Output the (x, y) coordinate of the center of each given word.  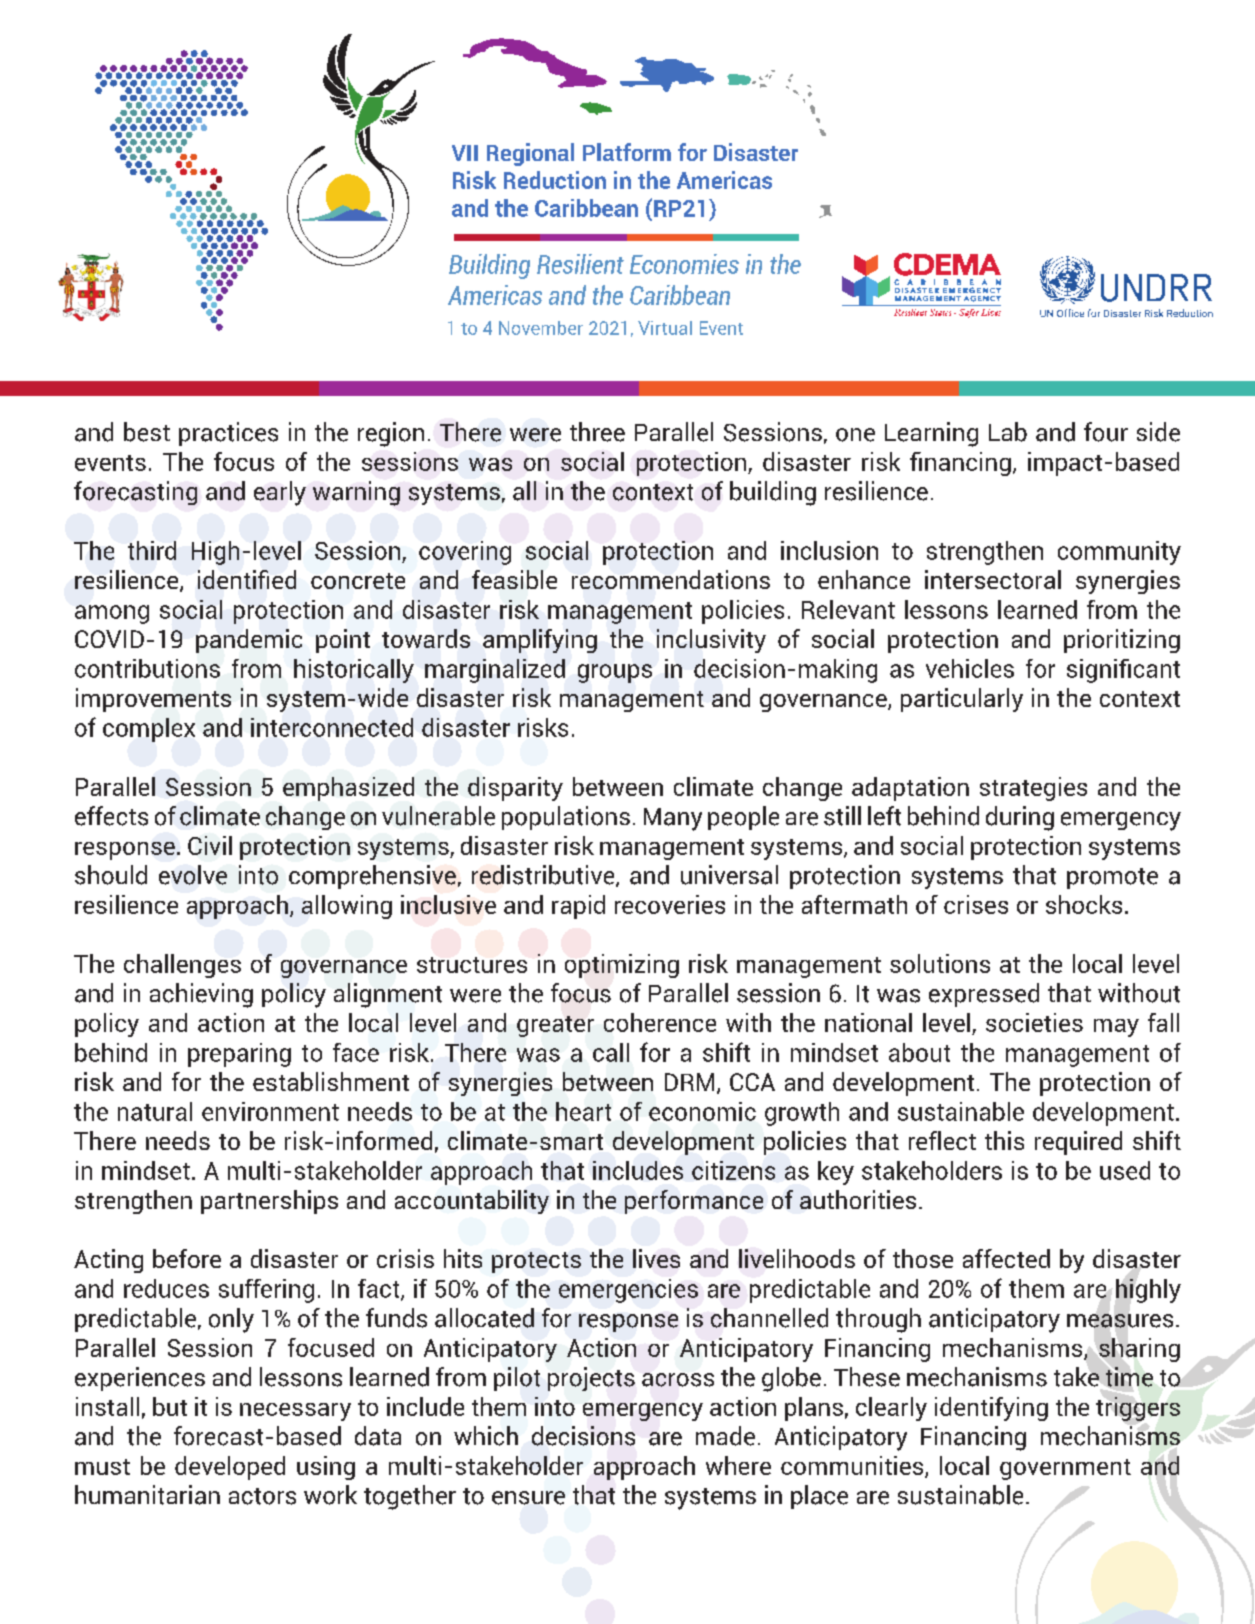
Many (673, 819)
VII (465, 153)
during (1020, 818)
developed (230, 1468)
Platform (627, 152)
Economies (684, 264)
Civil (210, 845)
